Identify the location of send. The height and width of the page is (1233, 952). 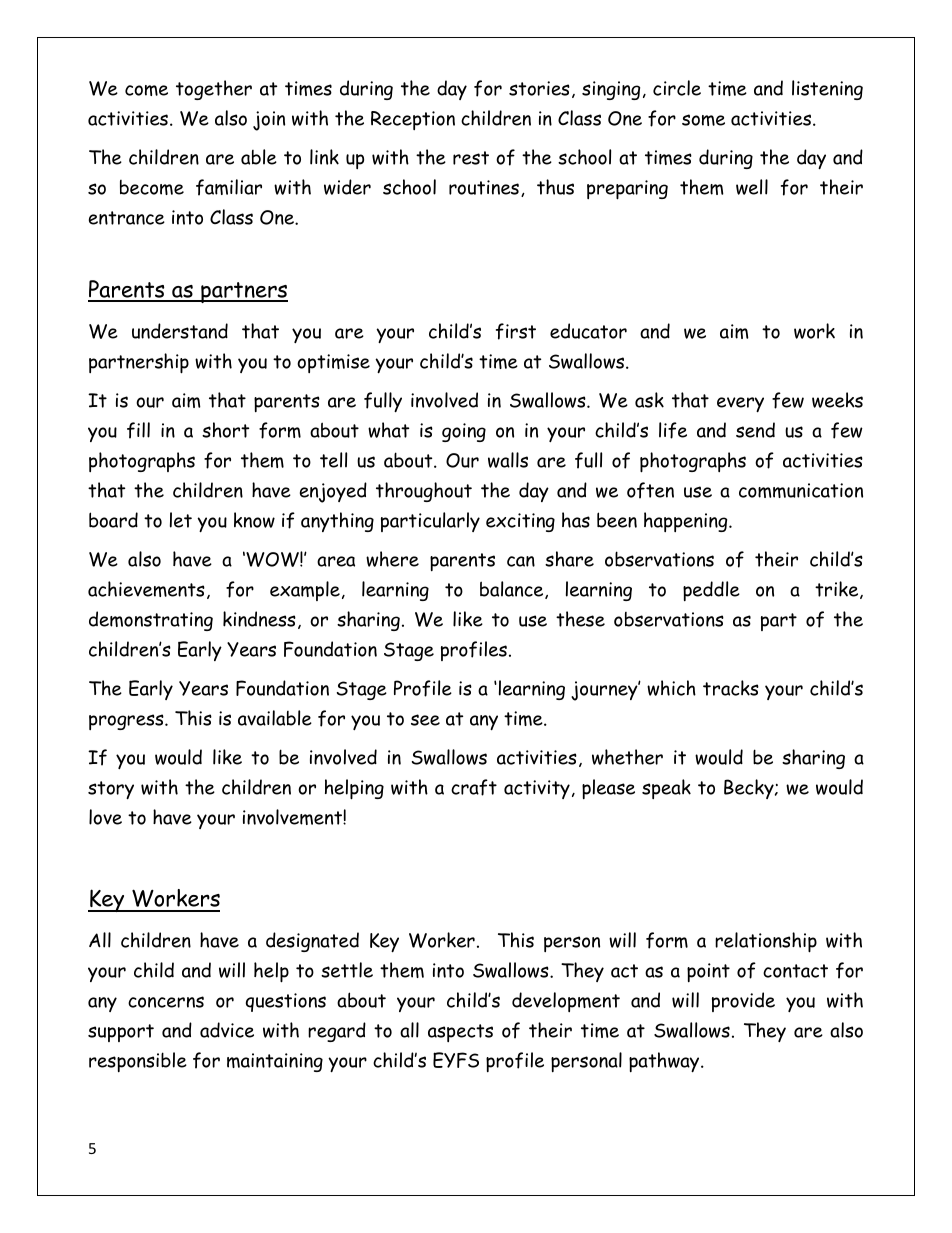
(755, 430).
